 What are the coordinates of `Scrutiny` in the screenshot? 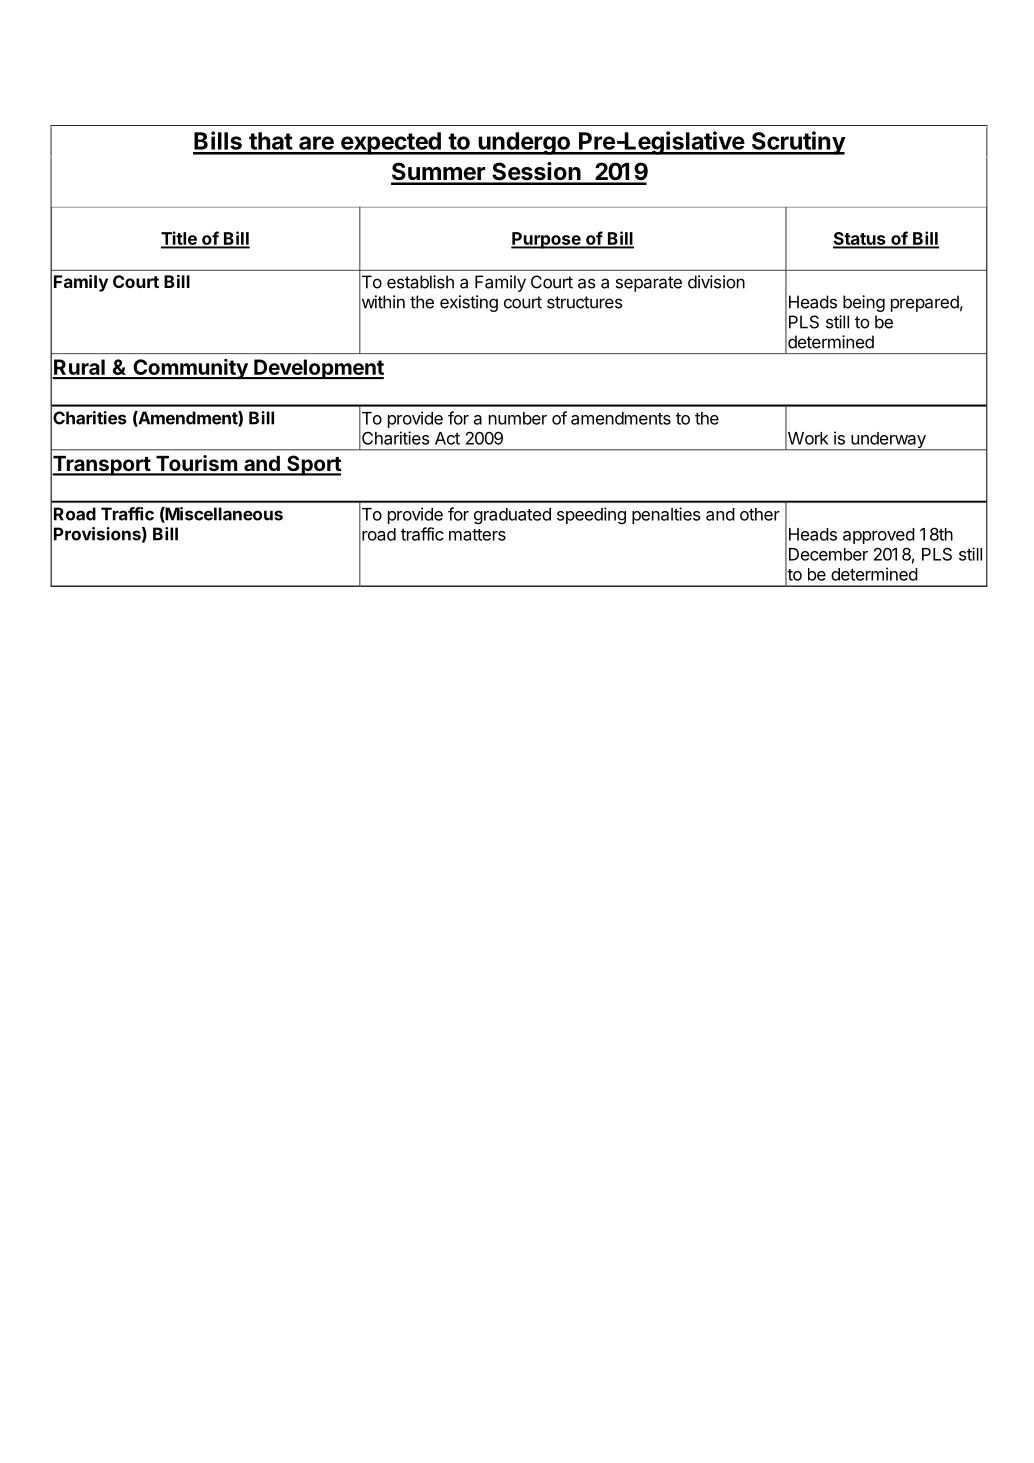 It's located at (797, 143).
